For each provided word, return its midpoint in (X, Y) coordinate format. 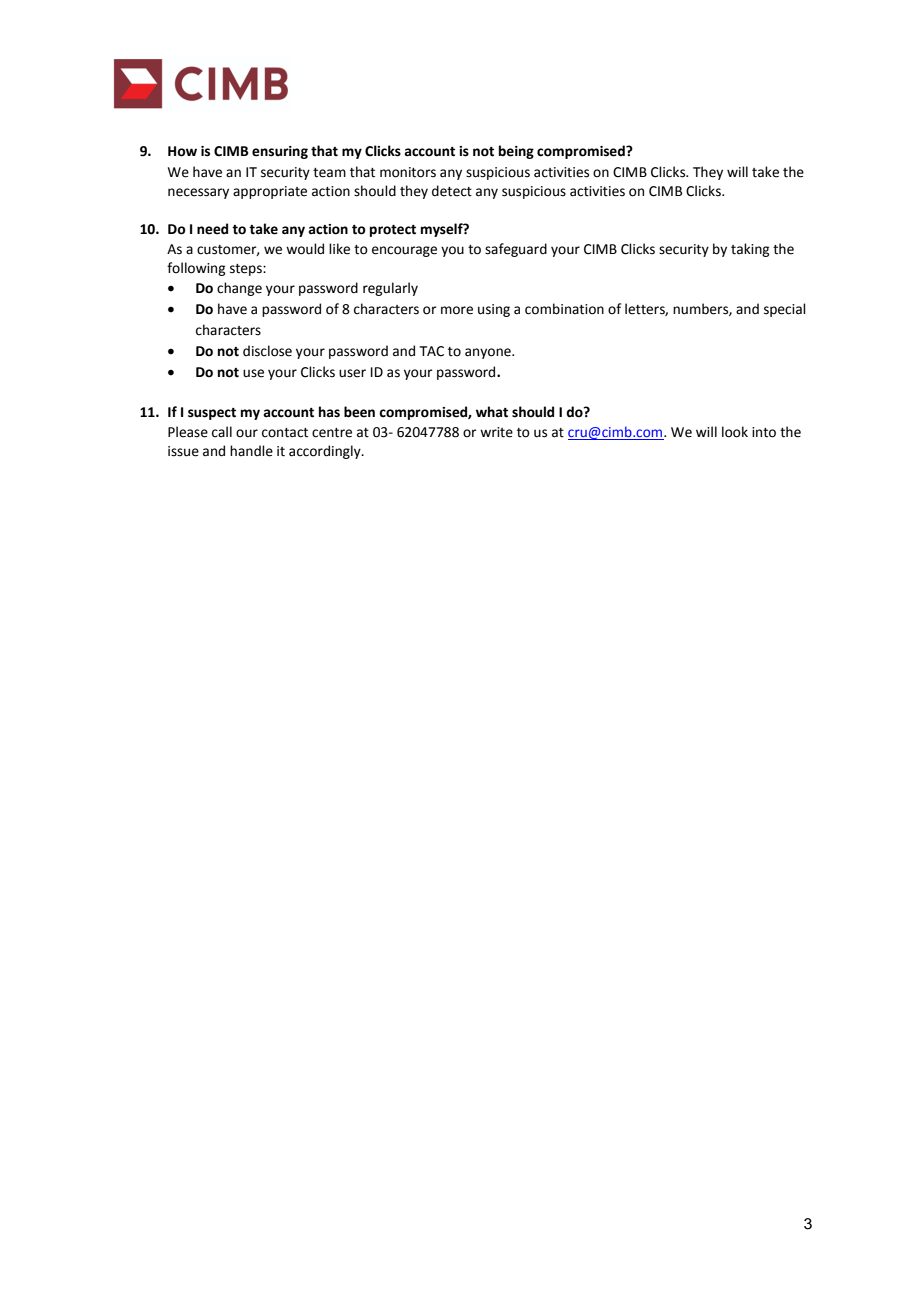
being (516, 152)
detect (452, 191)
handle (251, 451)
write (496, 432)
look (735, 432)
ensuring (280, 152)
